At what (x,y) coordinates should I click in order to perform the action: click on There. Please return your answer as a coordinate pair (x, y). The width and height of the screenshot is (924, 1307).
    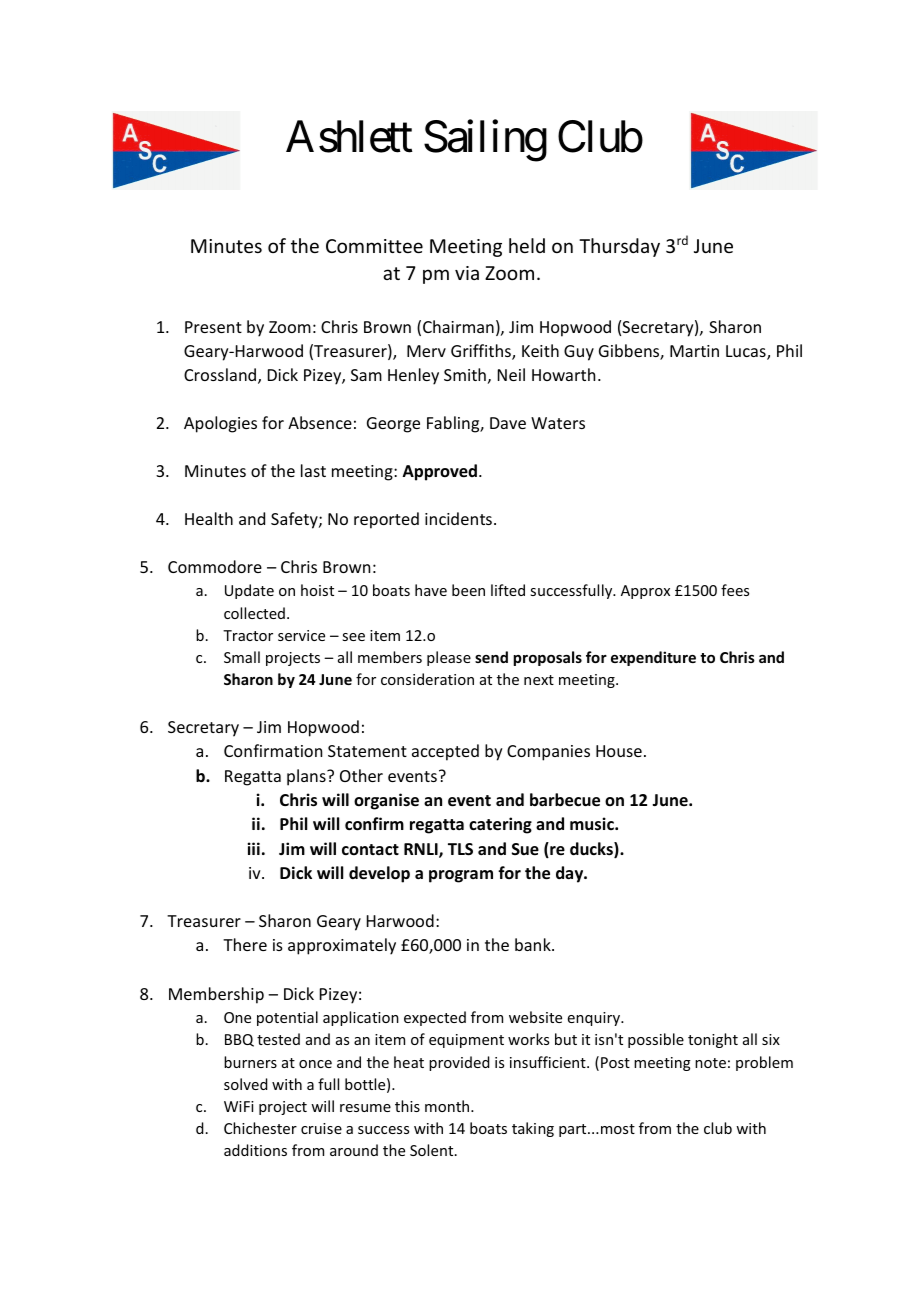
    Looking at the image, I should click on (245, 944).
